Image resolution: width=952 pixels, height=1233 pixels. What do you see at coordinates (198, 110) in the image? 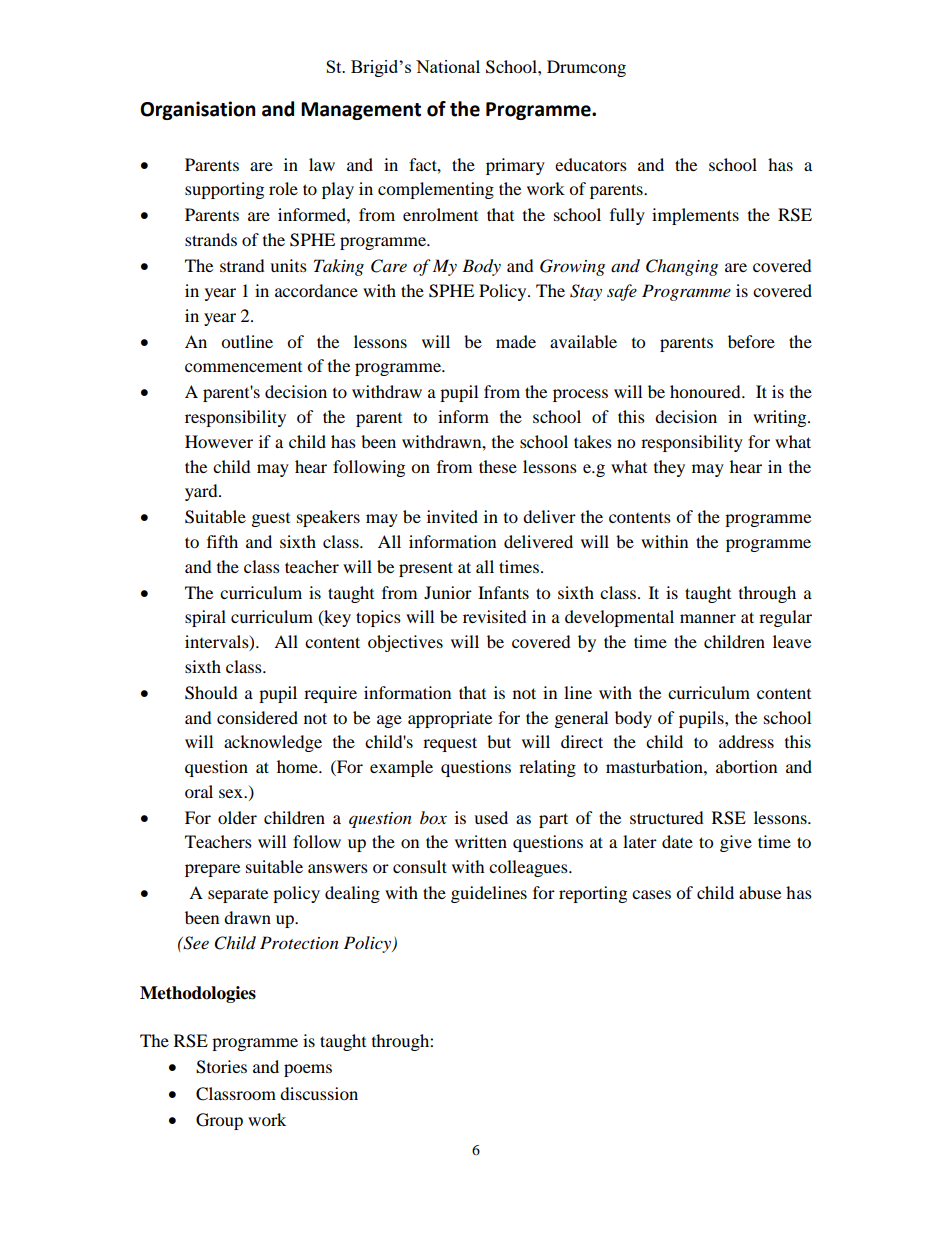
I see `Organisation` at bounding box center [198, 110].
